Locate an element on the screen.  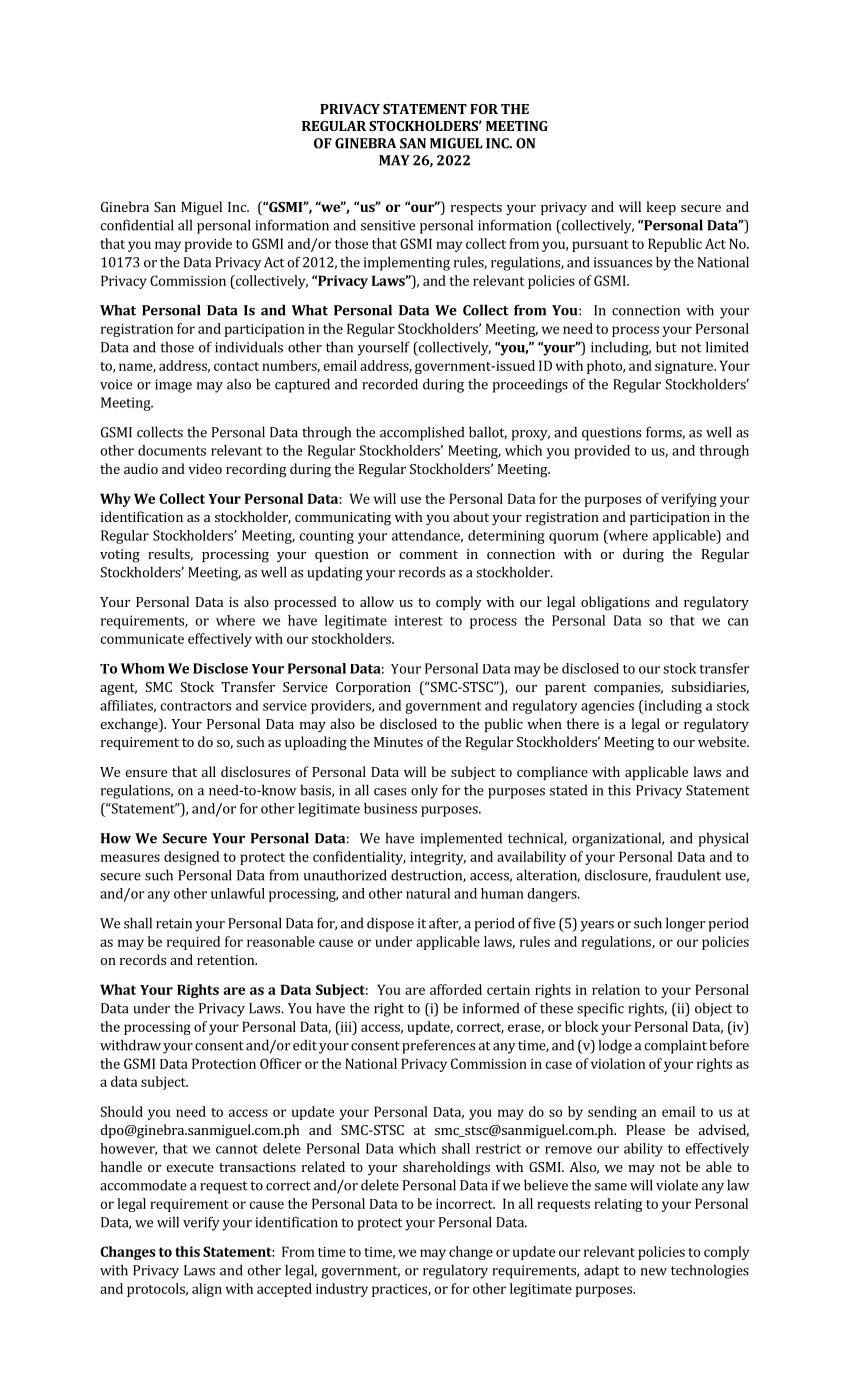
align is located at coordinates (207, 1290).
